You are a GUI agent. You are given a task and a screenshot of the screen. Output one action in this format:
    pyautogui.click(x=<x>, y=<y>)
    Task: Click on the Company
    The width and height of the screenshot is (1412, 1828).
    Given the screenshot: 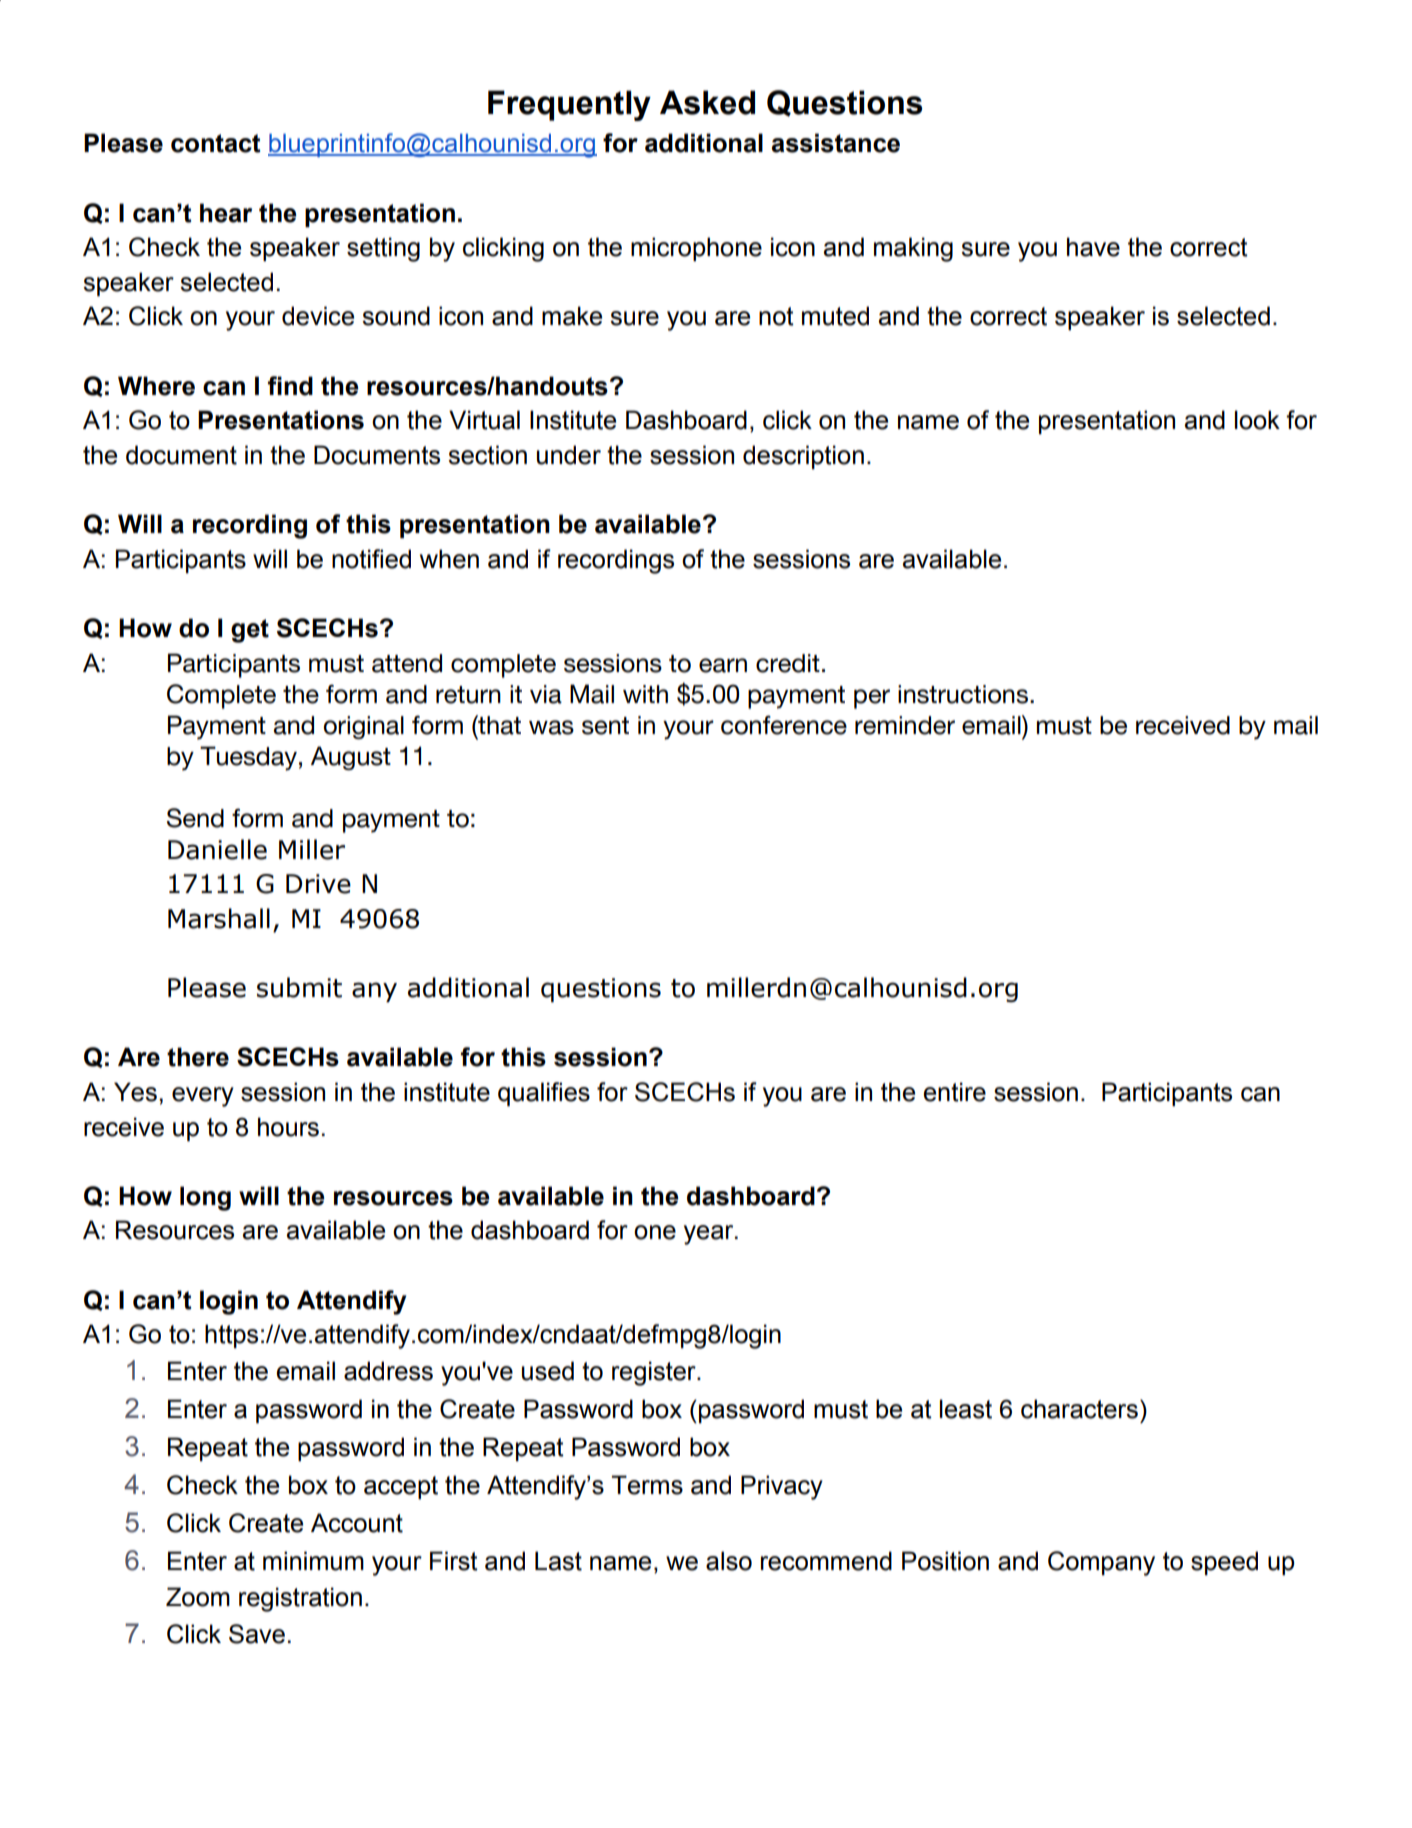 What is the action you would take?
    pyautogui.click(x=1101, y=1563)
